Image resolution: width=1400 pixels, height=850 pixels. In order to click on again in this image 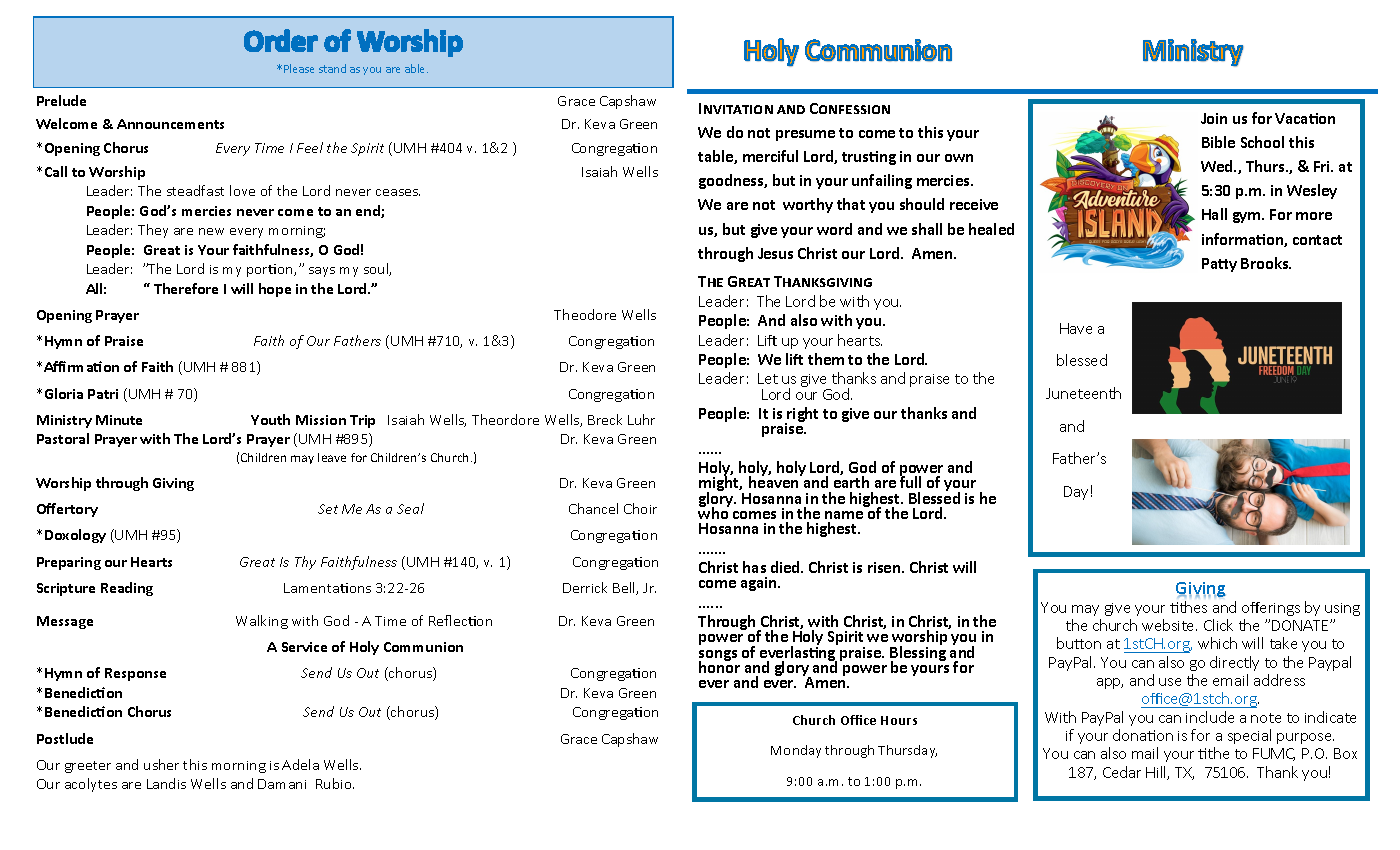, I will do `click(760, 584)`.
